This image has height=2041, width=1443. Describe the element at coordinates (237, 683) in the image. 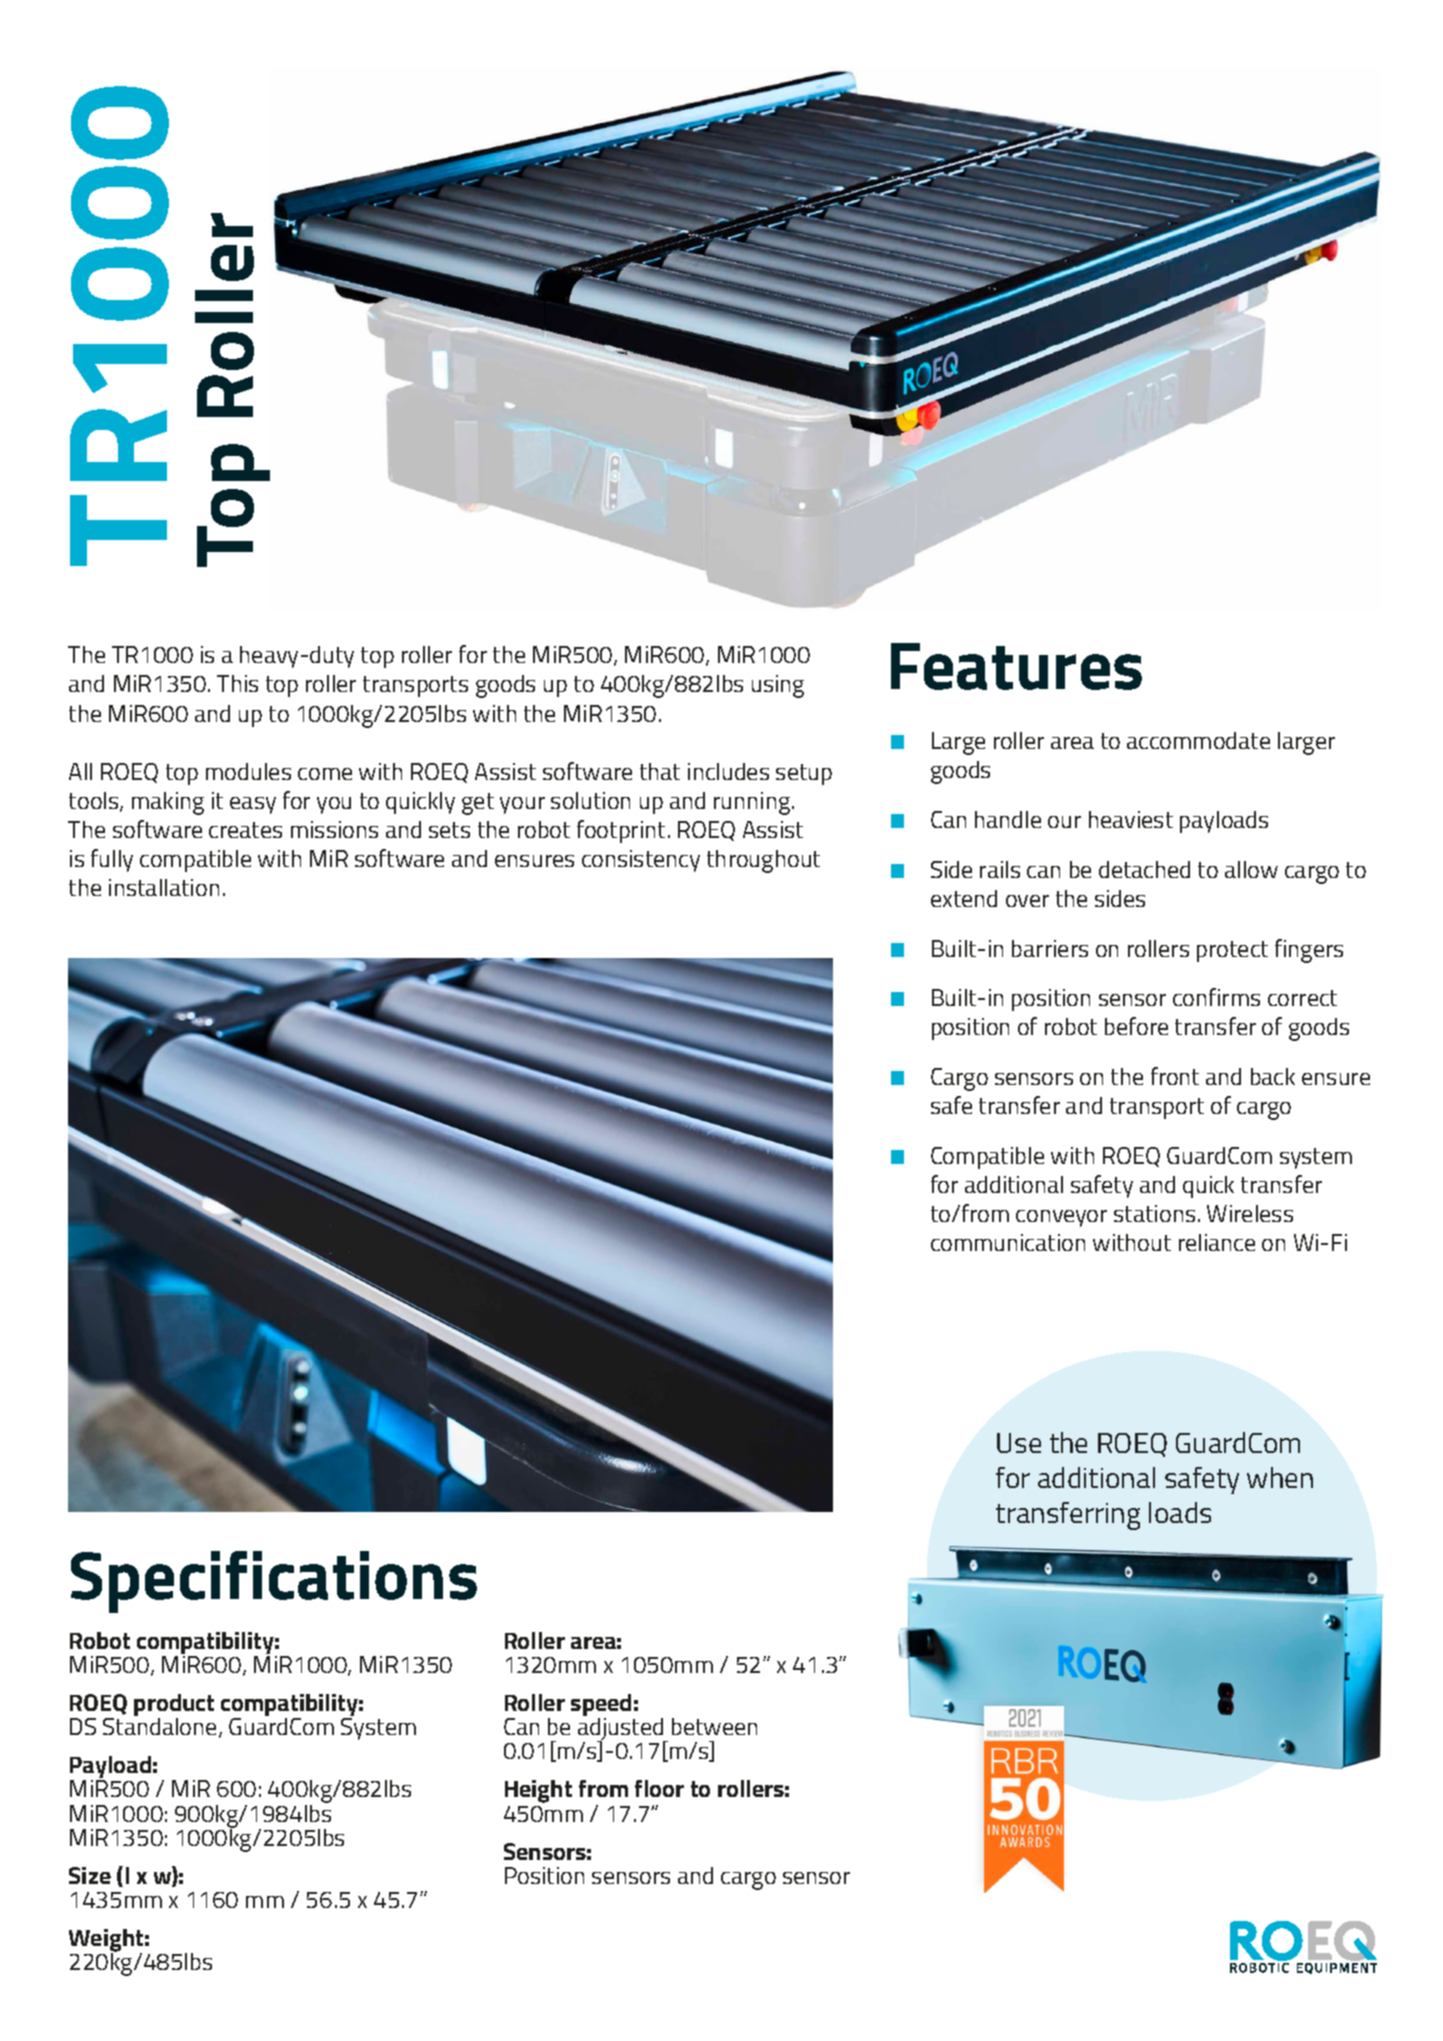

I see `This` at that location.
